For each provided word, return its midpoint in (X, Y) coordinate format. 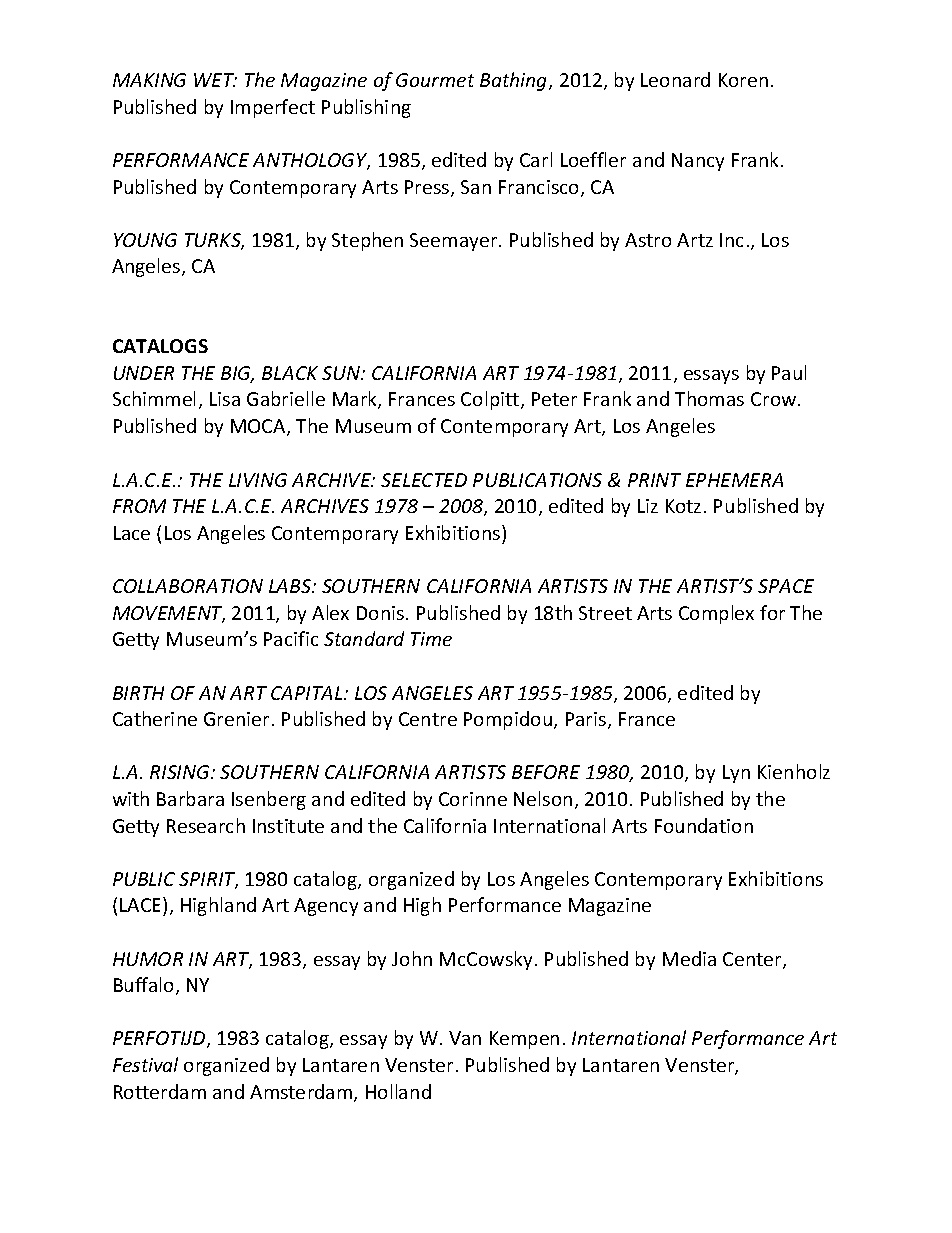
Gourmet (435, 80)
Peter (554, 399)
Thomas (709, 398)
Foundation (704, 825)
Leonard (675, 79)
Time (431, 639)
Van (465, 1038)
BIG (237, 374)
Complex (716, 614)
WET (215, 80)
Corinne (473, 799)
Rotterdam (160, 1091)
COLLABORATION (188, 586)
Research (206, 825)
